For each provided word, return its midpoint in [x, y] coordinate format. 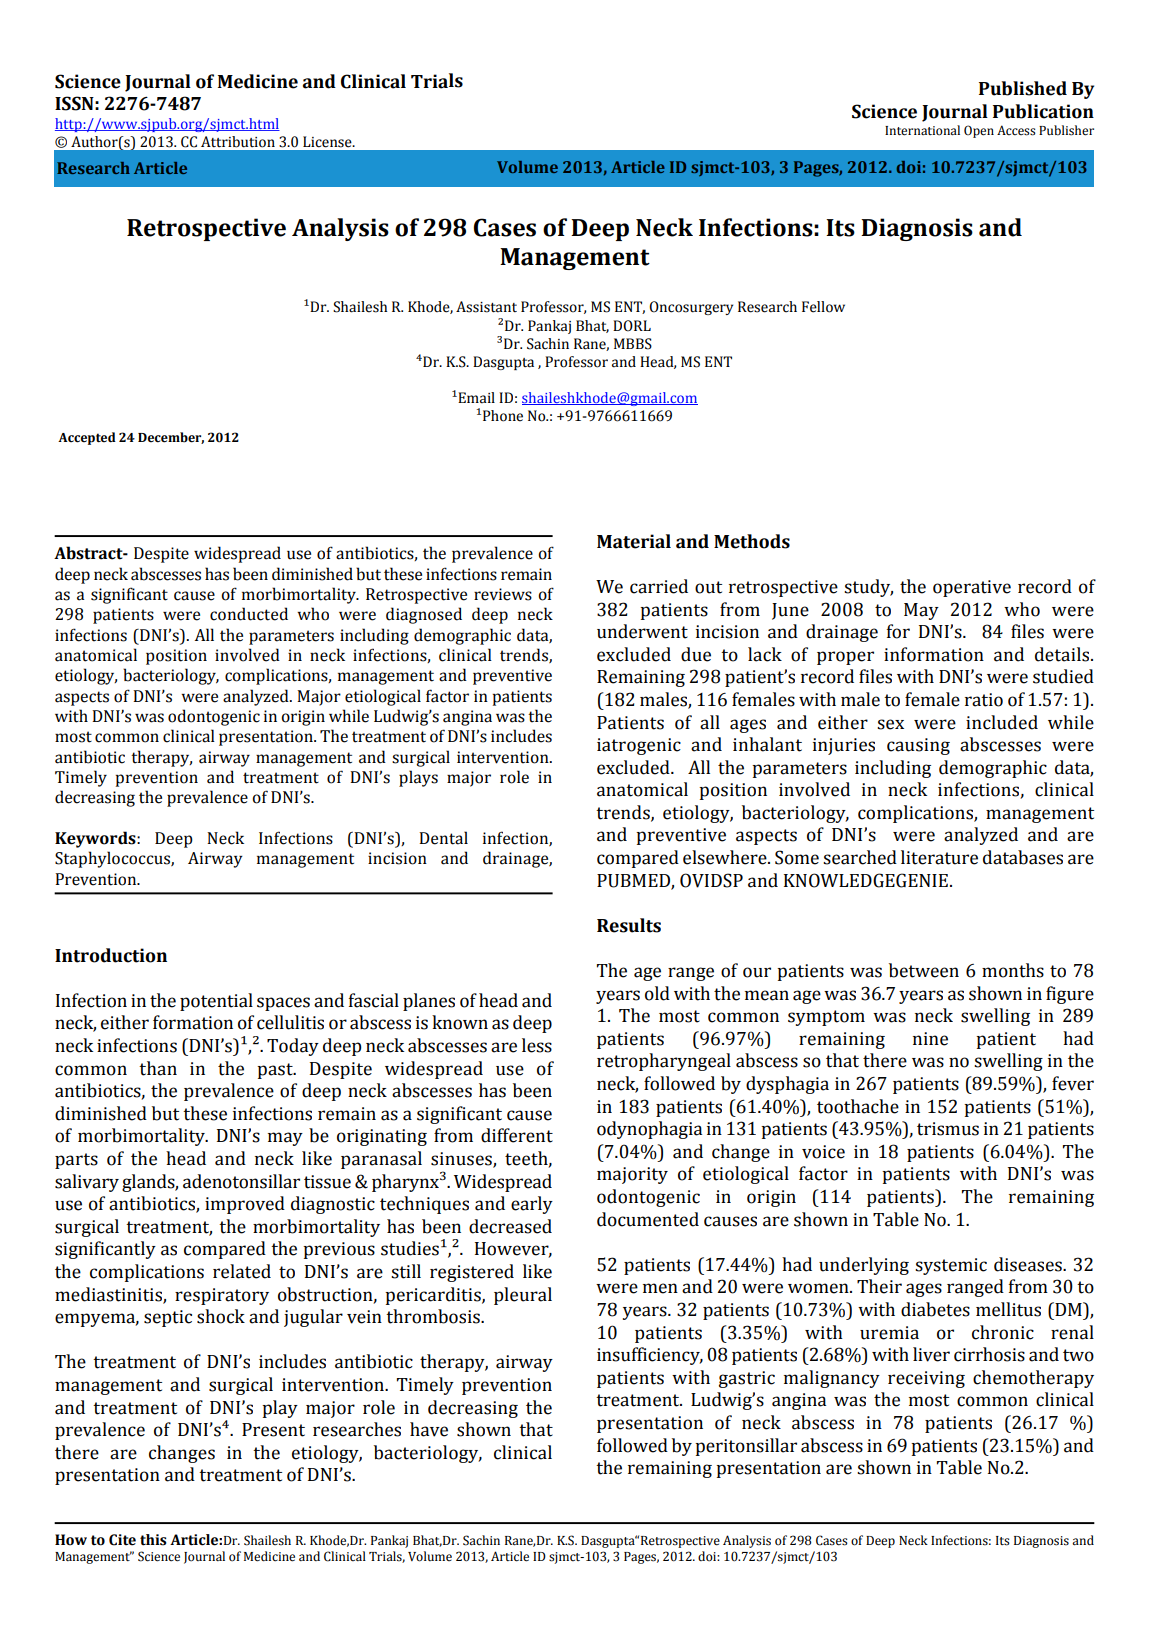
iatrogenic [639, 746]
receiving [926, 1379]
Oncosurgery [691, 308]
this [153, 1540]
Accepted [87, 438]
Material [634, 541]
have [429, 1429]
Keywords [96, 839]
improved [245, 1205]
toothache [858, 1106]
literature [939, 857]
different [517, 1135]
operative [972, 588]
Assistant [486, 307]
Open [979, 131]
